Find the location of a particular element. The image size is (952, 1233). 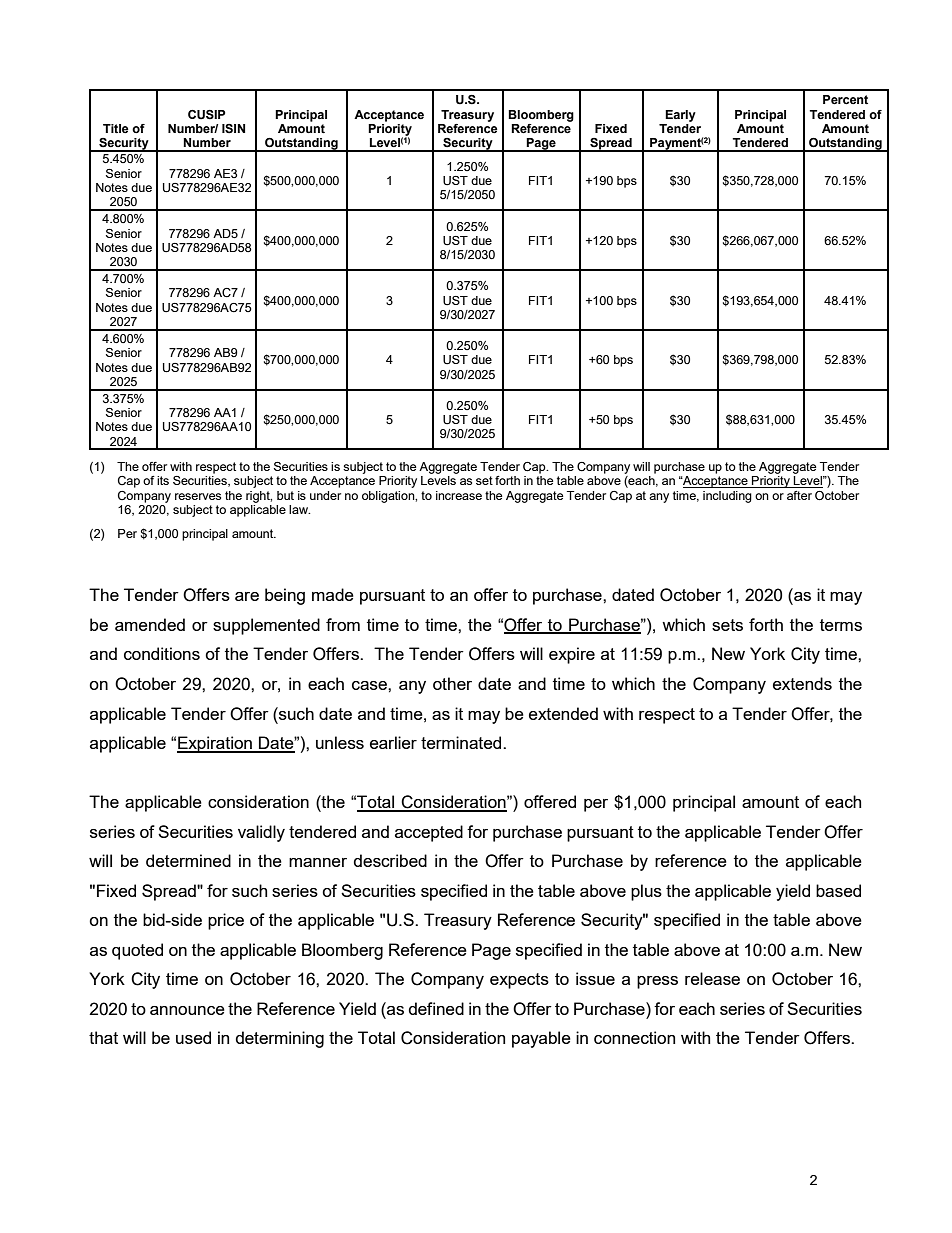

sets is located at coordinates (727, 625).
